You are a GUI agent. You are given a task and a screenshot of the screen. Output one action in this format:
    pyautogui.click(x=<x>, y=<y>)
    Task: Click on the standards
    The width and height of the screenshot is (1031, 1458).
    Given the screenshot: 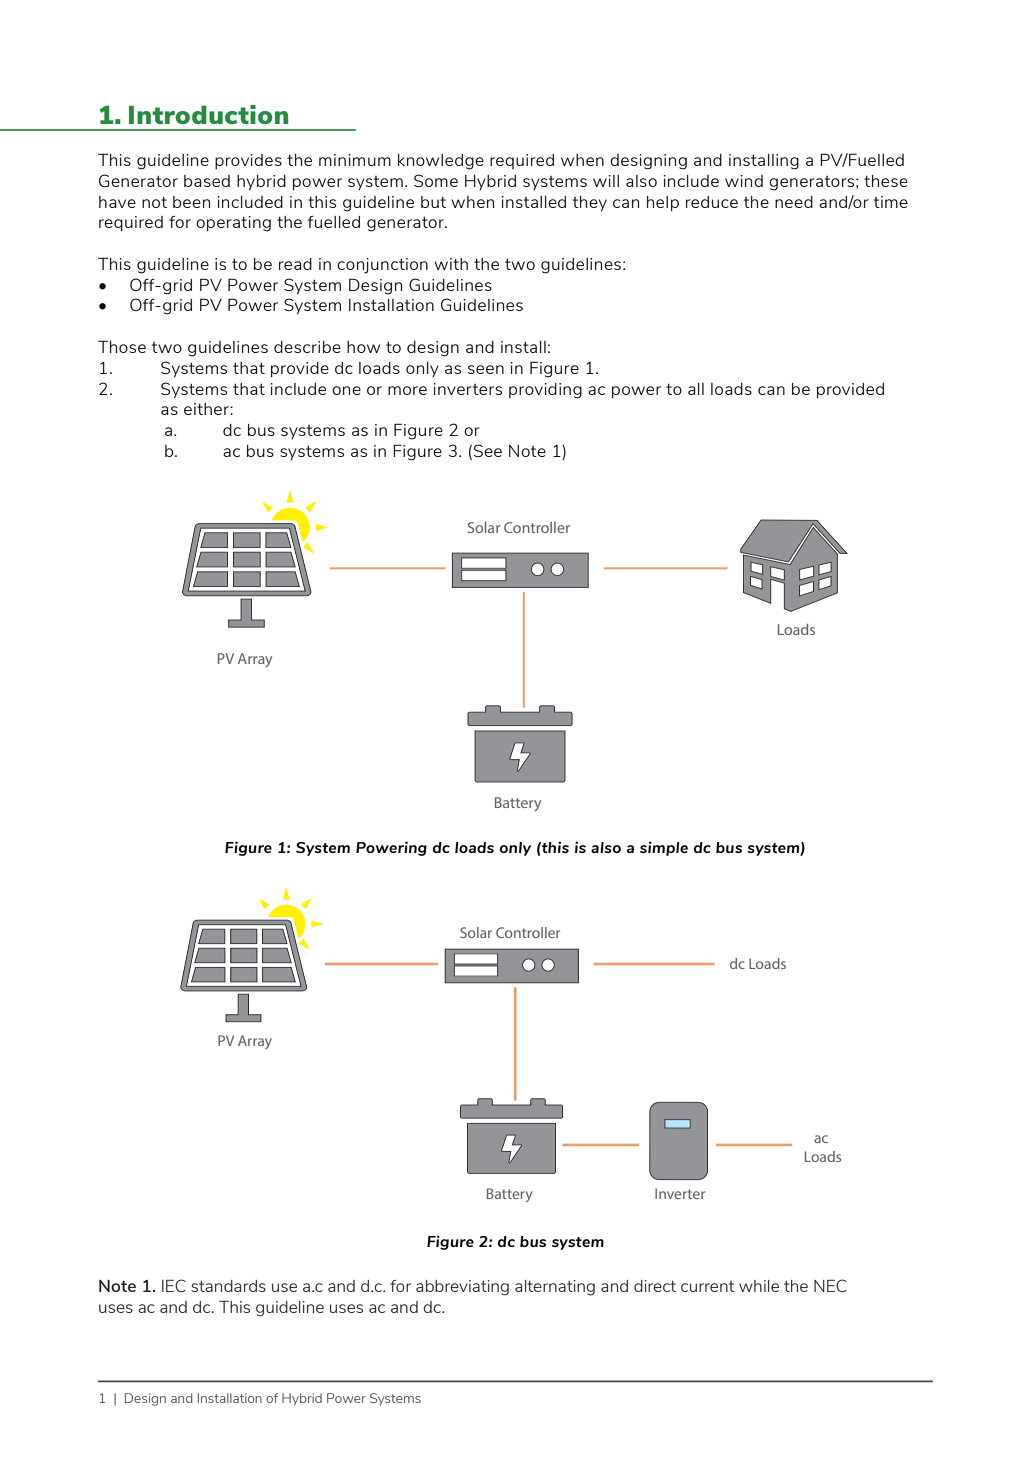 What is the action you would take?
    pyautogui.click(x=228, y=1286)
